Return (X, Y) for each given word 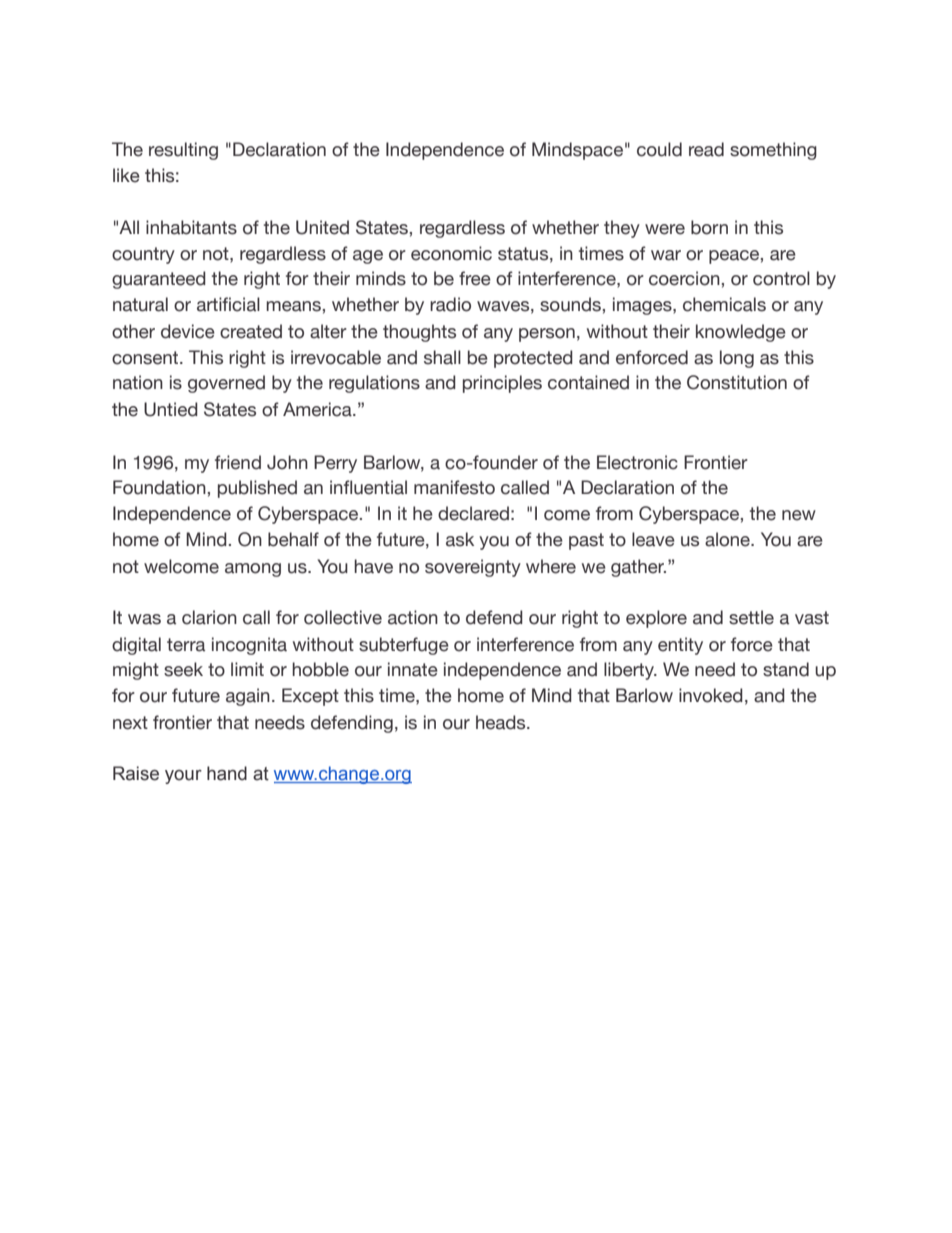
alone (728, 539)
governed (226, 384)
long (737, 359)
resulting (183, 151)
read (706, 149)
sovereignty (473, 568)
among (253, 570)
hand (227, 773)
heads (502, 722)
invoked (711, 695)
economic (451, 253)
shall (442, 357)
